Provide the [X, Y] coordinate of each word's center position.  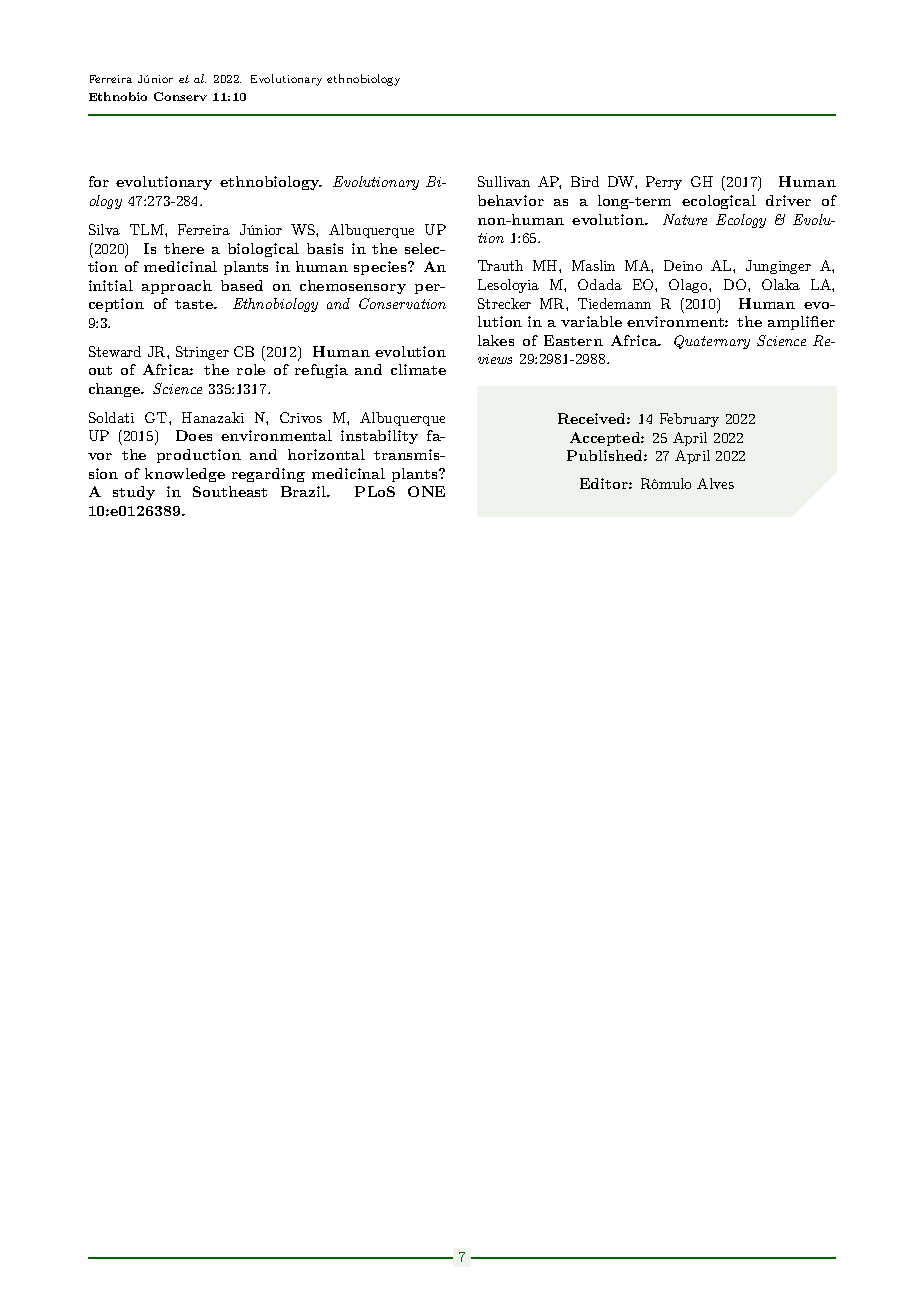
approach [177, 287]
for [99, 181]
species [381, 268]
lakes [496, 340]
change [116, 390]
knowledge [185, 475]
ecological [719, 202]
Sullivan [504, 181]
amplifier [801, 323]
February [689, 420]
